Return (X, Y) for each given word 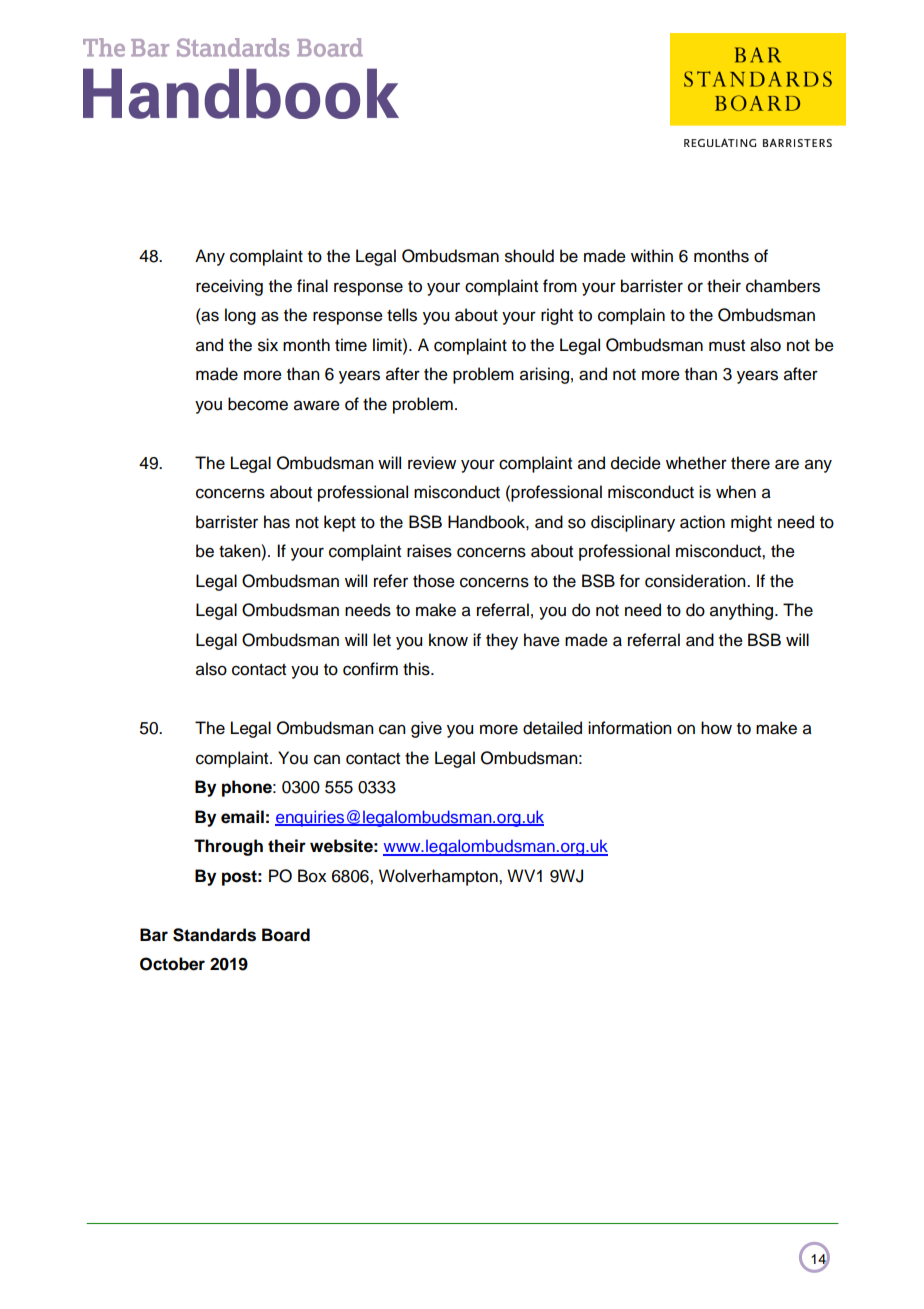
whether (696, 463)
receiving (229, 287)
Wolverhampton (439, 877)
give (426, 729)
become (258, 404)
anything (743, 611)
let (382, 640)
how (716, 728)
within (652, 255)
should (529, 256)
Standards (214, 935)
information (630, 728)
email (242, 817)
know (448, 640)
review (432, 463)
